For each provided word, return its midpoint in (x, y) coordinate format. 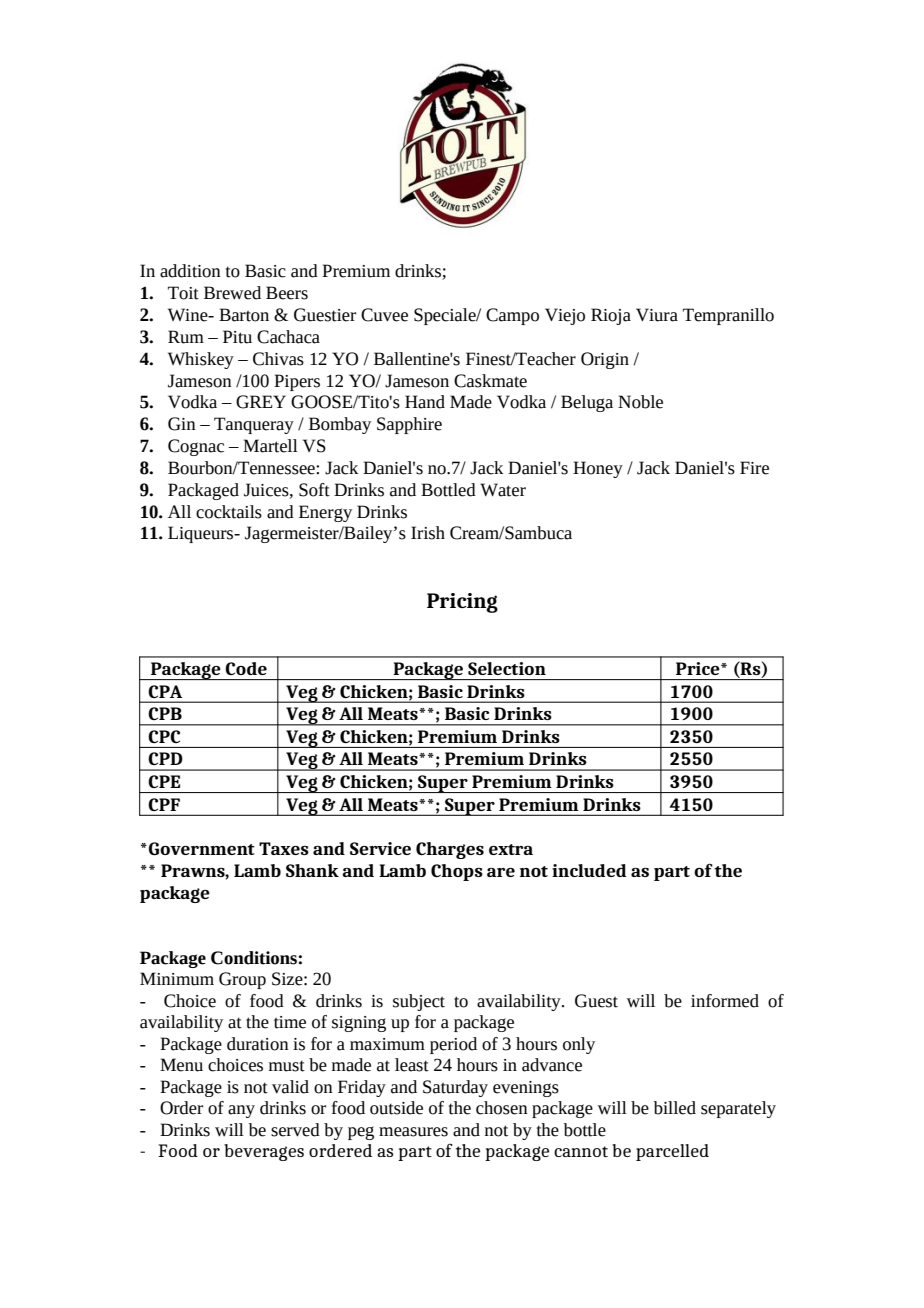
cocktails (229, 512)
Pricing (462, 603)
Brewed (232, 293)
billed (675, 1108)
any (241, 1111)
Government (202, 848)
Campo (512, 316)
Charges (450, 850)
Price (699, 668)
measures (413, 1132)
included (589, 870)
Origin (605, 360)
